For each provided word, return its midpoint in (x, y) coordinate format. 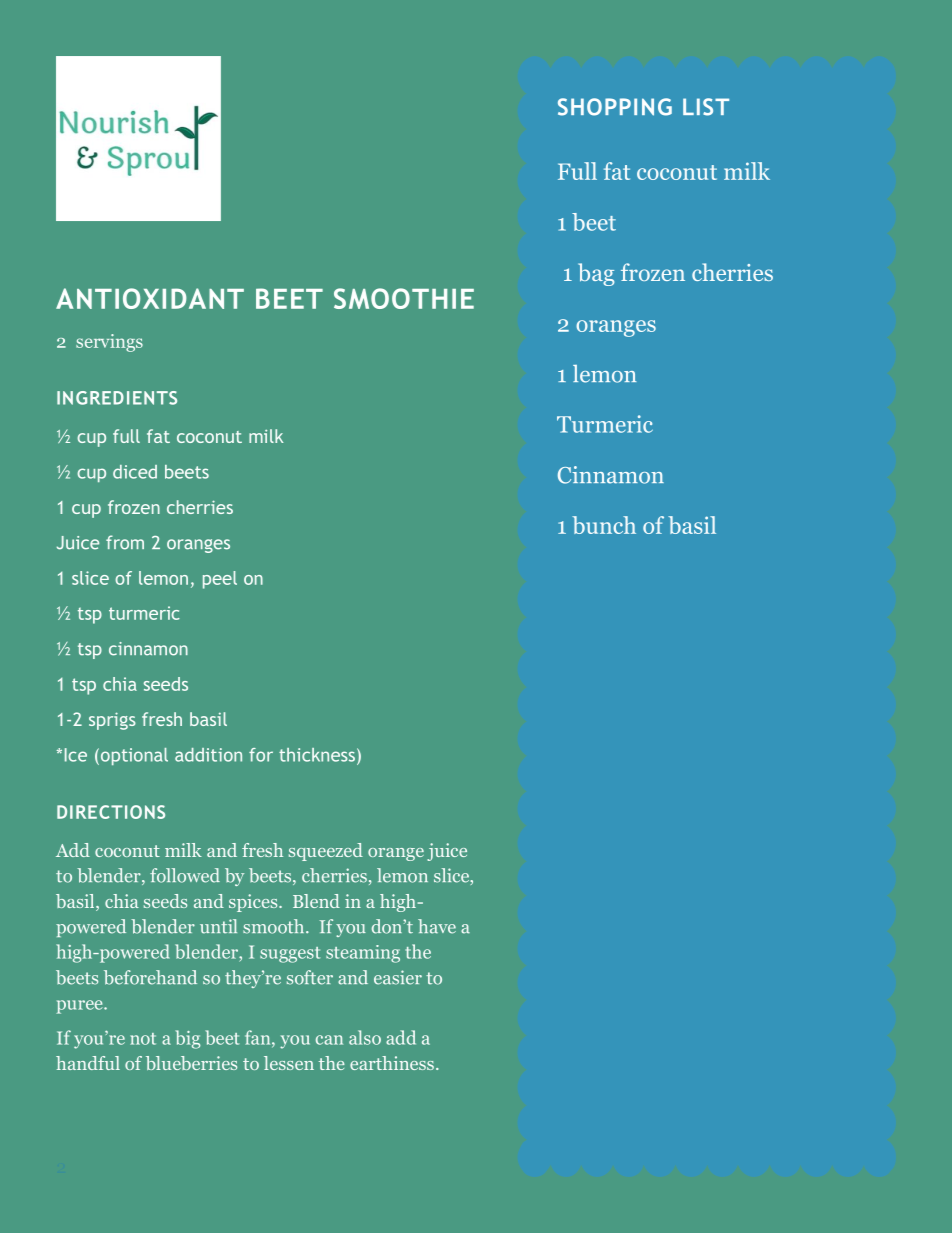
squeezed (326, 852)
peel (220, 580)
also (365, 1037)
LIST (706, 107)
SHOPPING (615, 107)
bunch (604, 525)
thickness (317, 755)
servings (109, 343)
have (437, 926)
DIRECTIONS (111, 812)
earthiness (392, 1063)
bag (596, 274)
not (143, 1039)
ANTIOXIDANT (150, 298)
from (125, 542)
